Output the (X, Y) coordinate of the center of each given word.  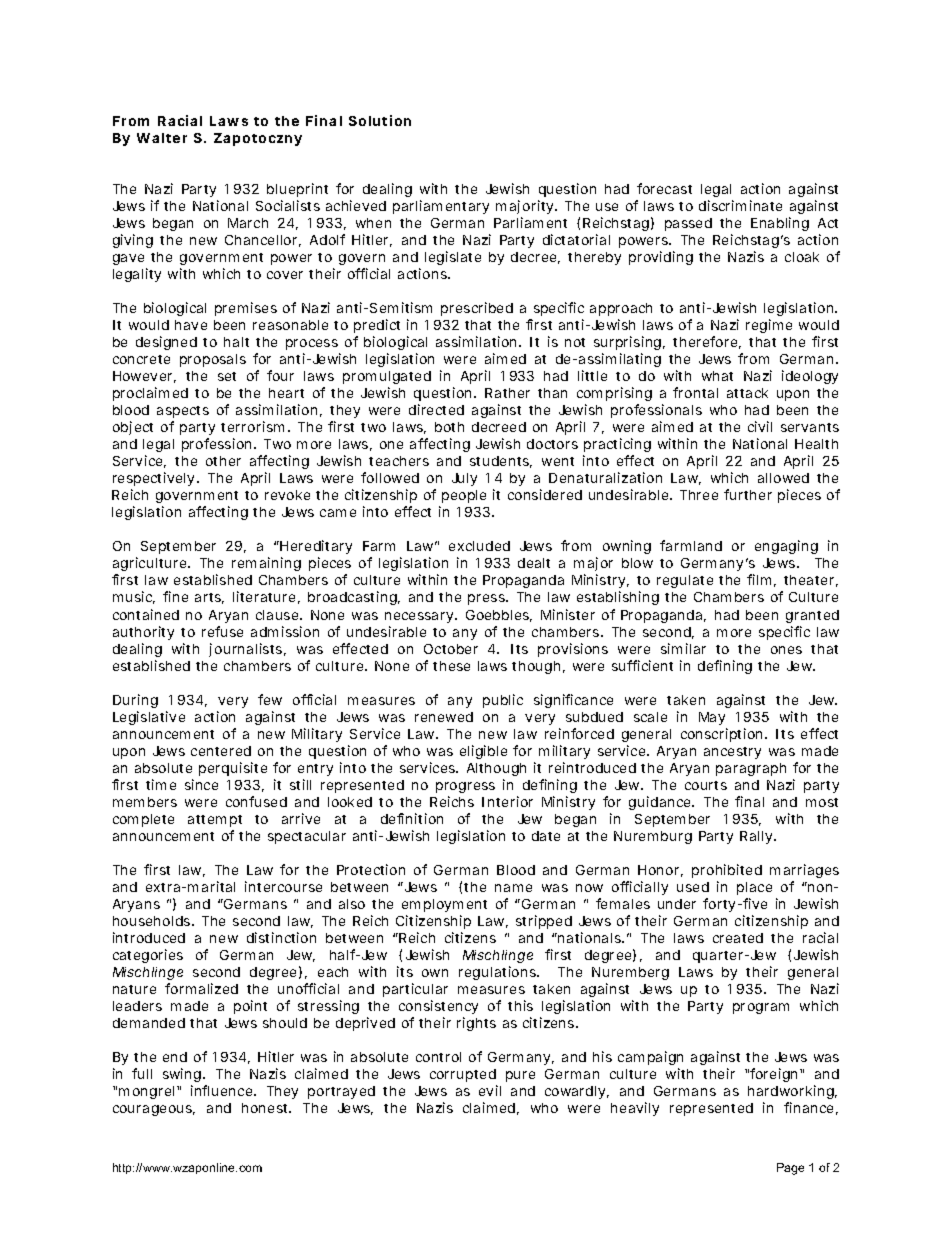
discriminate (740, 205)
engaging (786, 547)
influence (223, 1090)
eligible (483, 752)
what (717, 376)
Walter (162, 138)
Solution (380, 120)
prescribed (477, 309)
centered (221, 751)
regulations (499, 973)
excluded (479, 546)
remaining (266, 564)
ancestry (732, 753)
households (153, 921)
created (738, 938)
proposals (213, 360)
